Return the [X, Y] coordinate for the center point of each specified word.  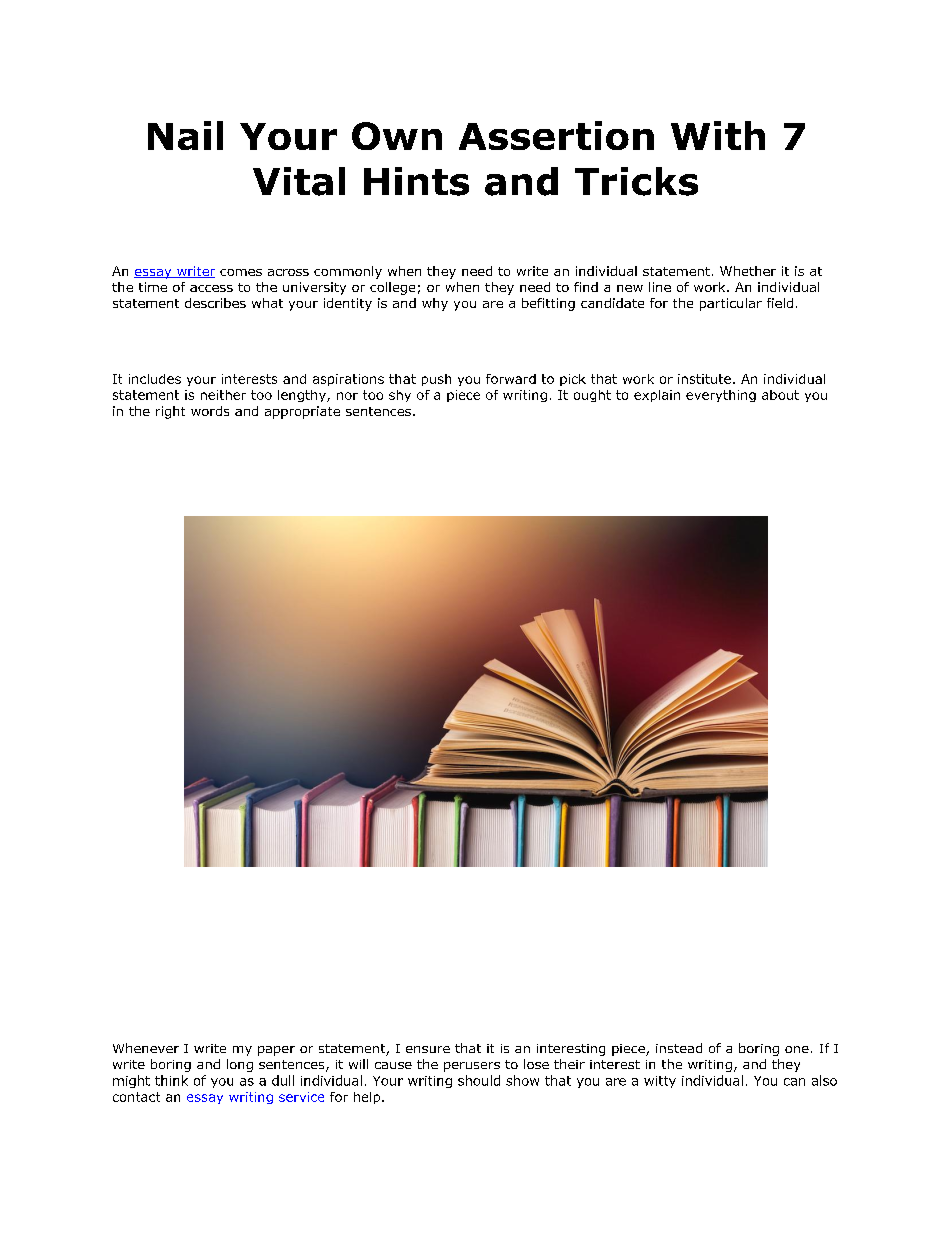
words [210, 411]
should [479, 1080]
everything [721, 396]
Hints [416, 181]
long [240, 1065]
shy [400, 396]
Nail [185, 135]
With [718, 135]
